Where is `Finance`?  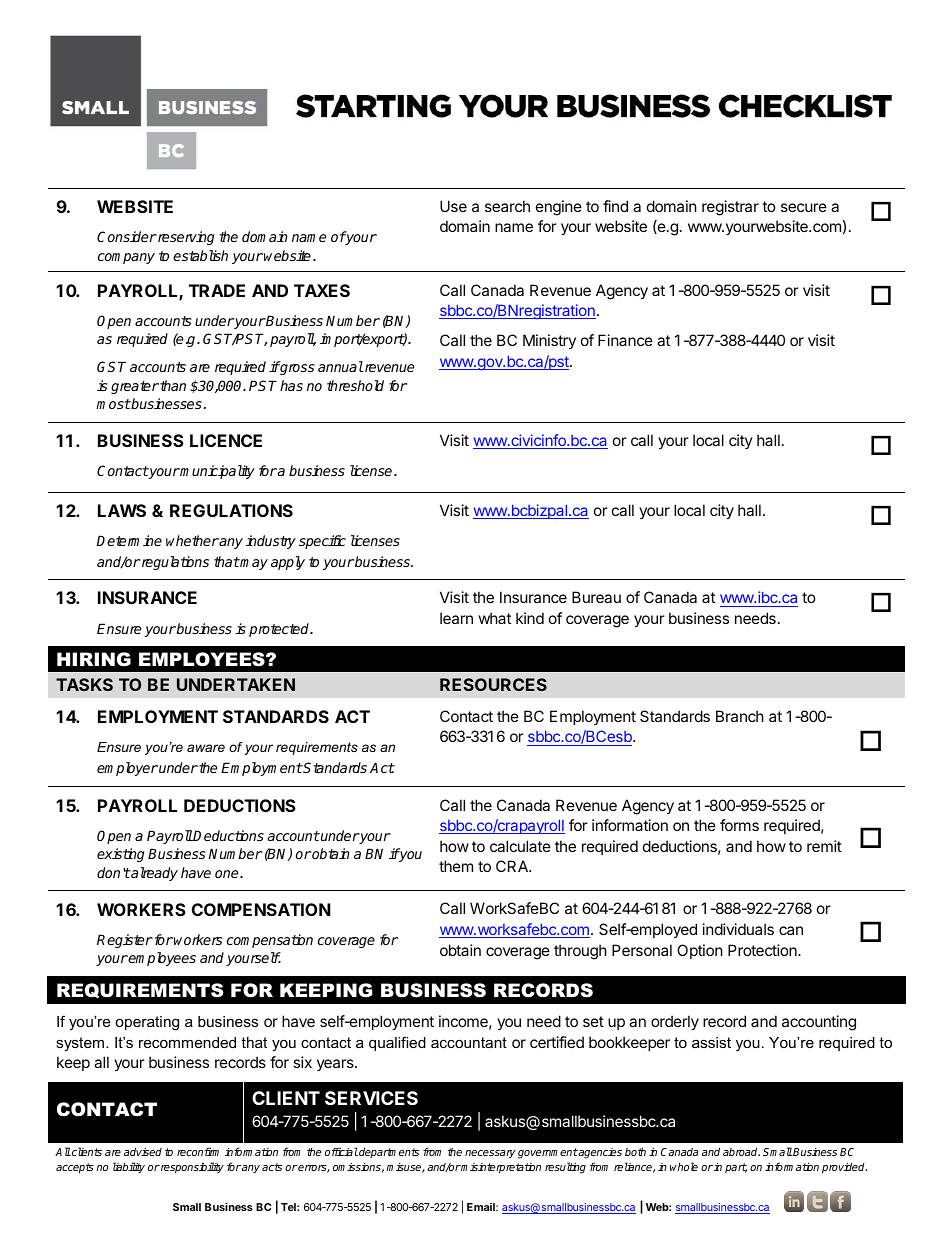 Finance is located at coordinates (625, 340).
